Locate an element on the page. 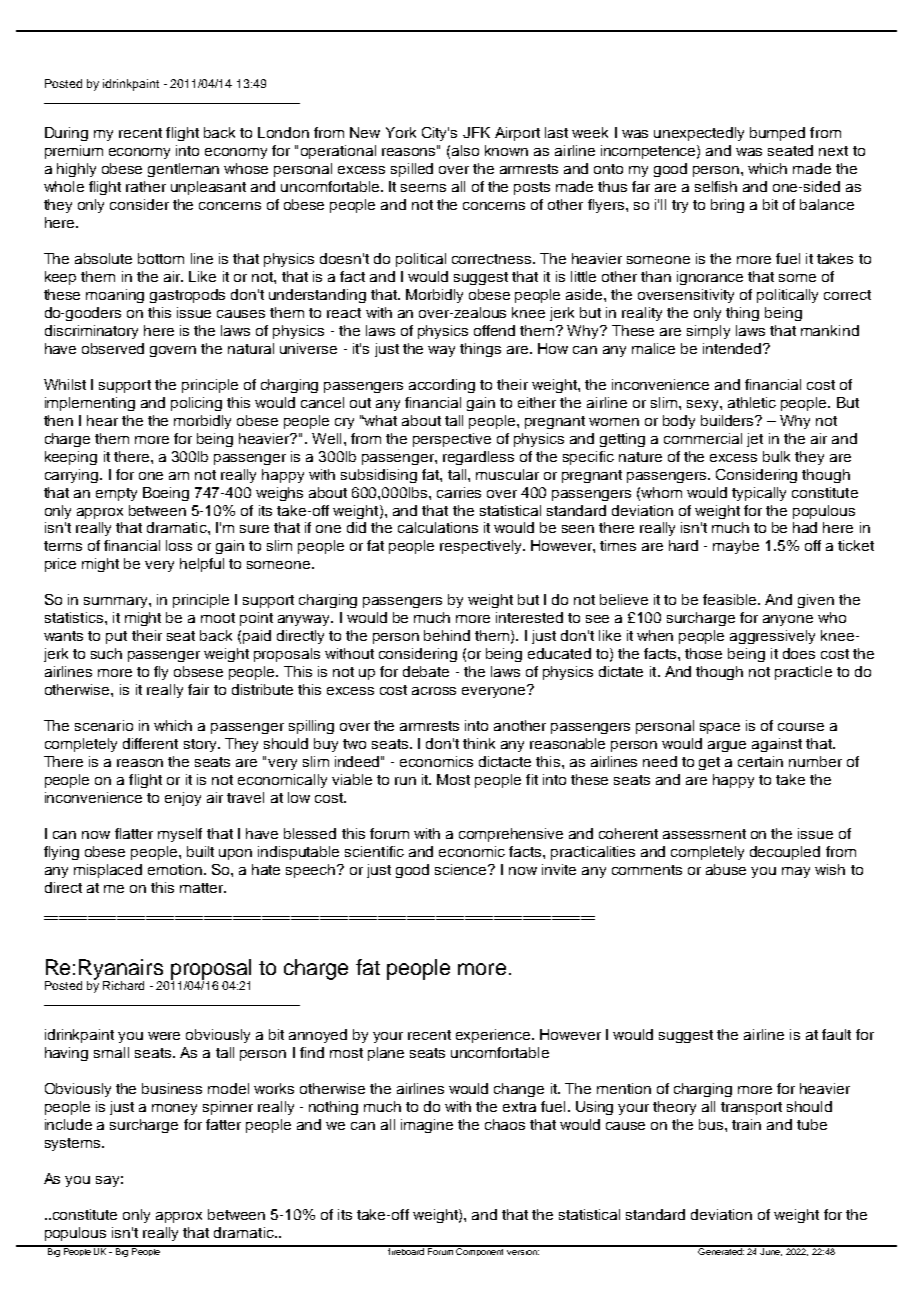  June is located at coordinates (771, 1251).
